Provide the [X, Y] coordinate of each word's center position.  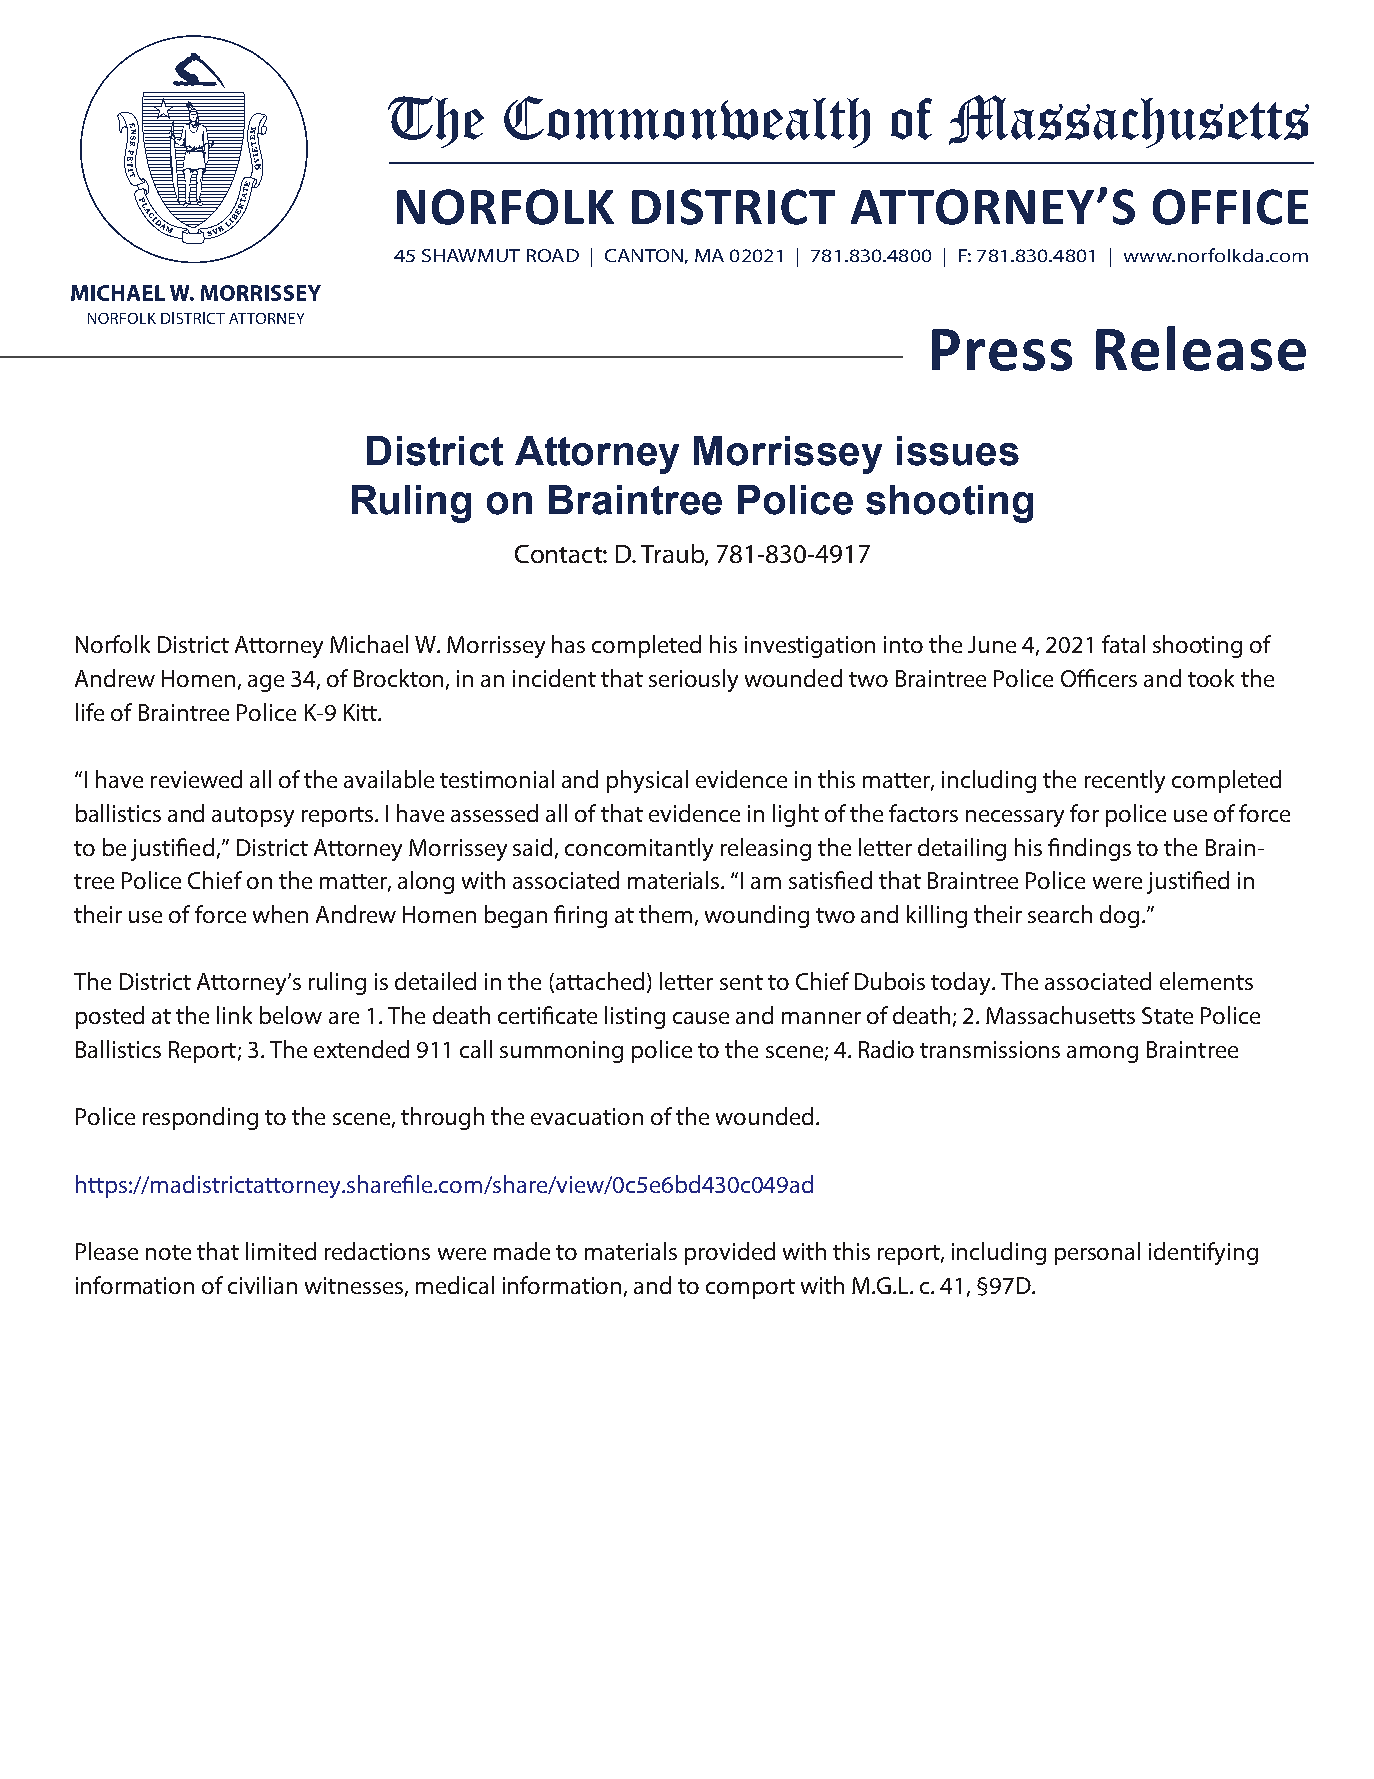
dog [1119, 916]
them [665, 914]
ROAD [553, 255]
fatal [1123, 644]
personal [1097, 1253]
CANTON [644, 255]
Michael [369, 644]
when [280, 914]
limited [281, 1251]
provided [730, 1253]
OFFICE [1230, 207]
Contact [559, 554]
